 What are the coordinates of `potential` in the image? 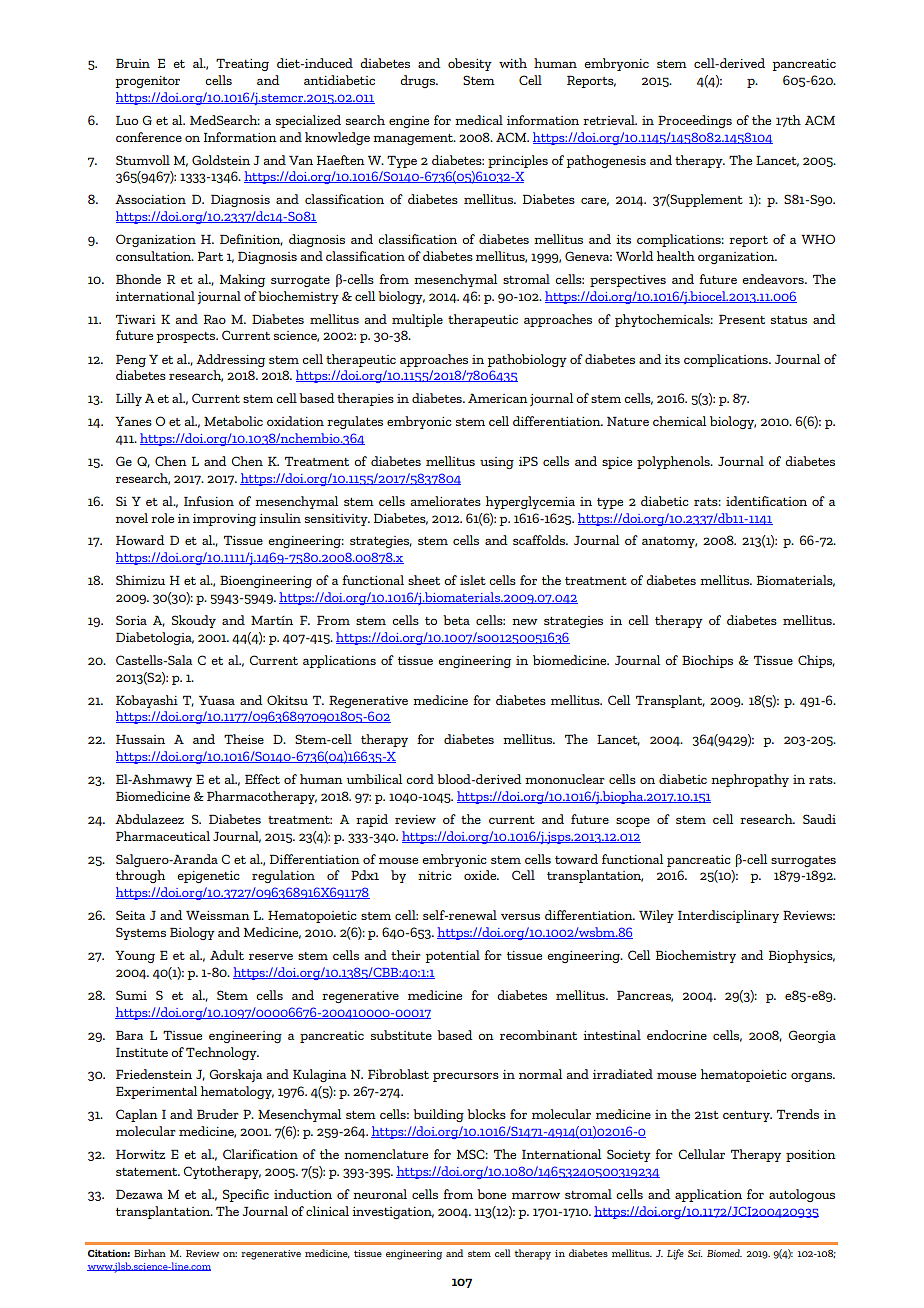 It's located at (452, 956).
